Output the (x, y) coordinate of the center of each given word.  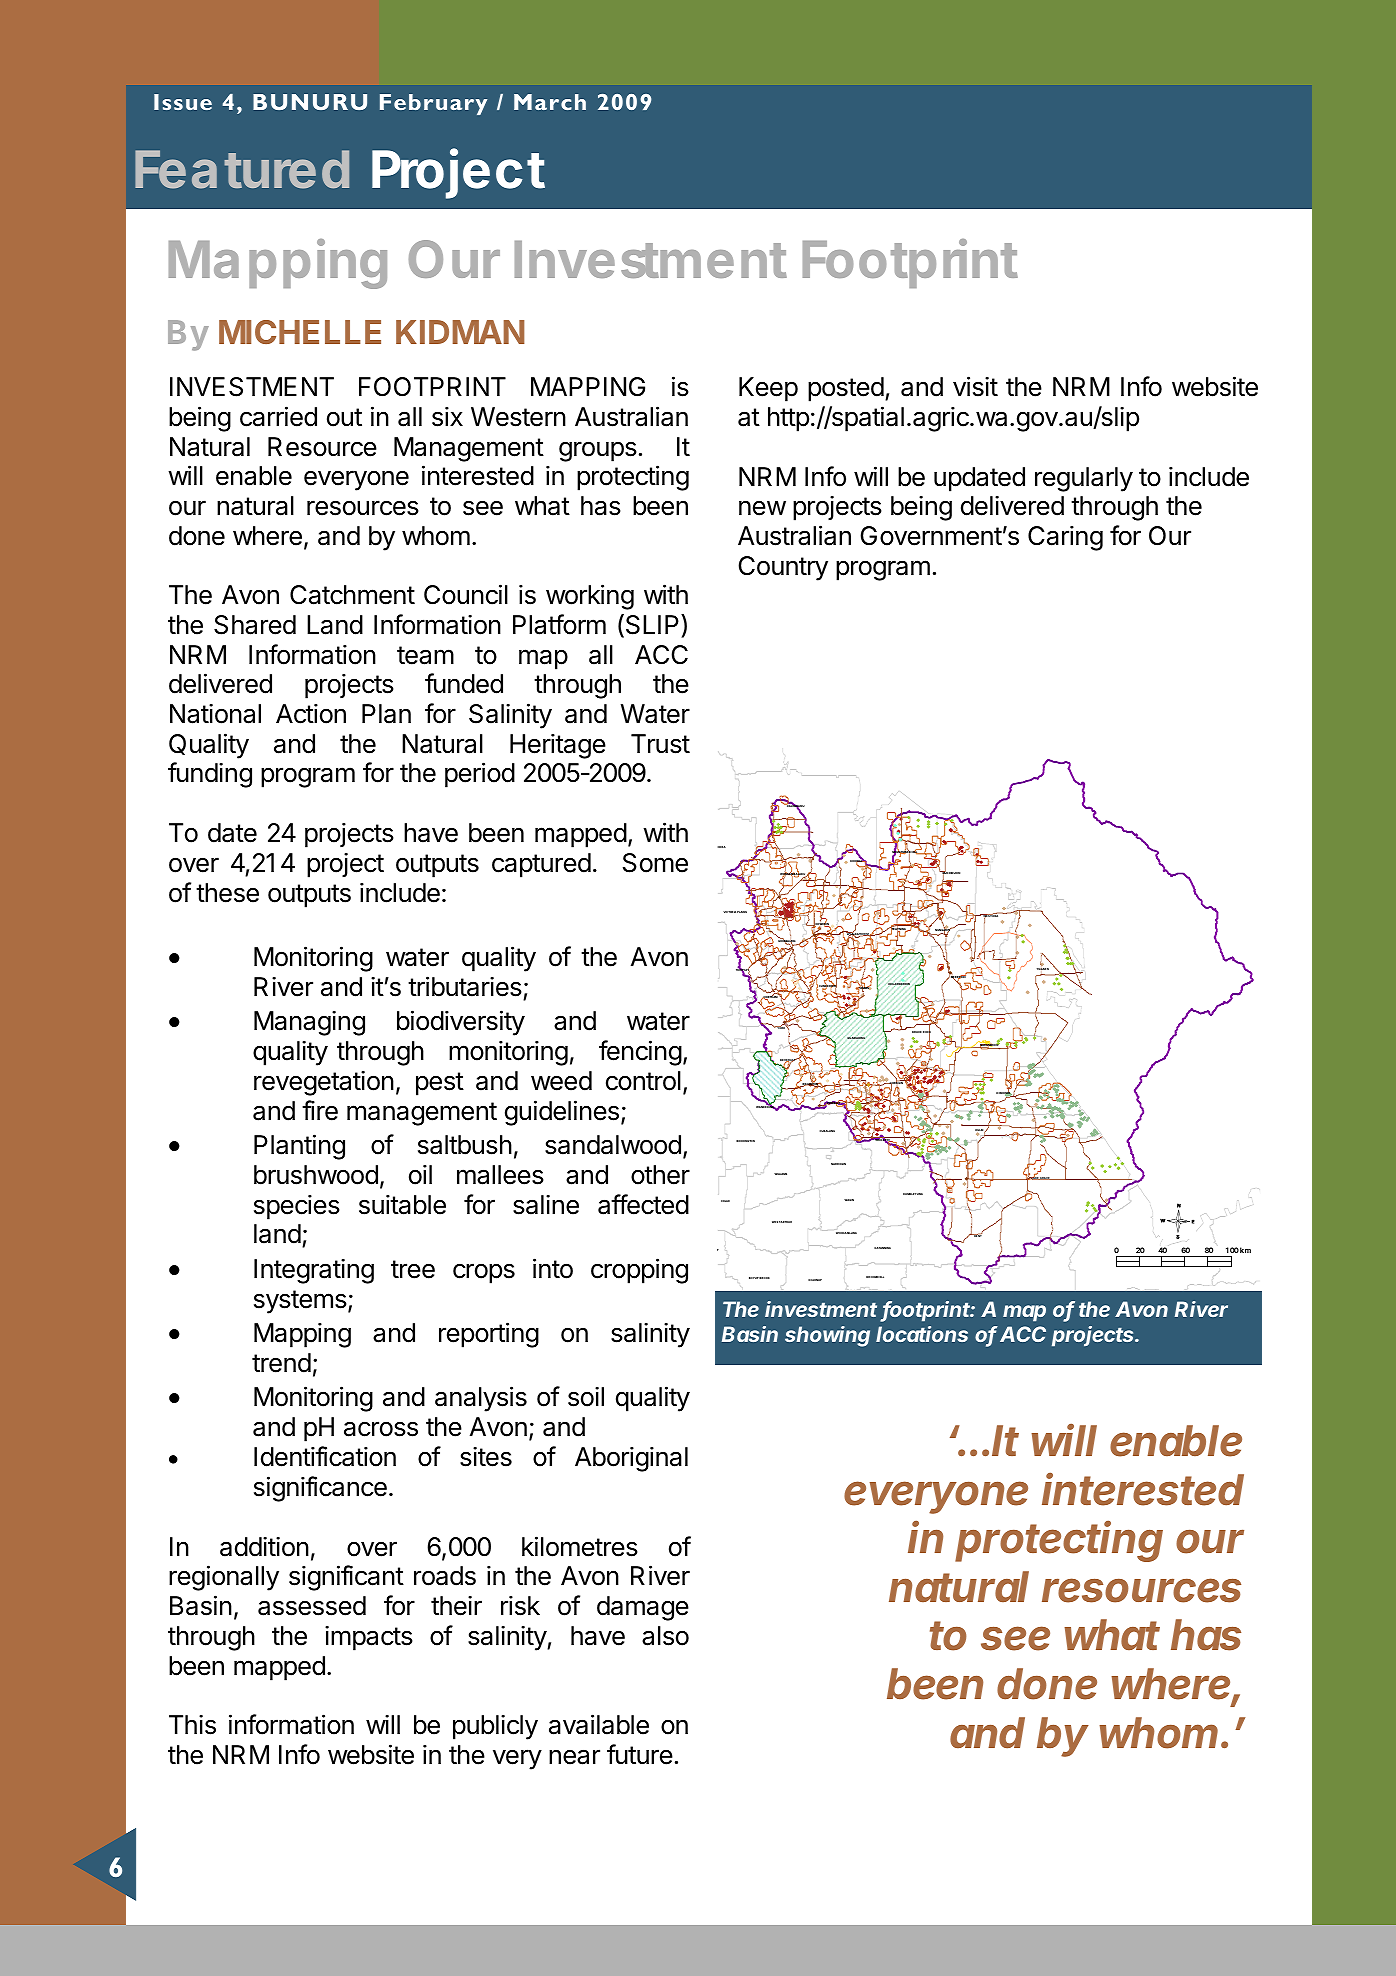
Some (655, 863)
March (550, 102)
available (599, 1724)
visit (975, 386)
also (665, 1636)
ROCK (927, 1032)
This (192, 1724)
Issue (183, 102)
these (227, 893)
